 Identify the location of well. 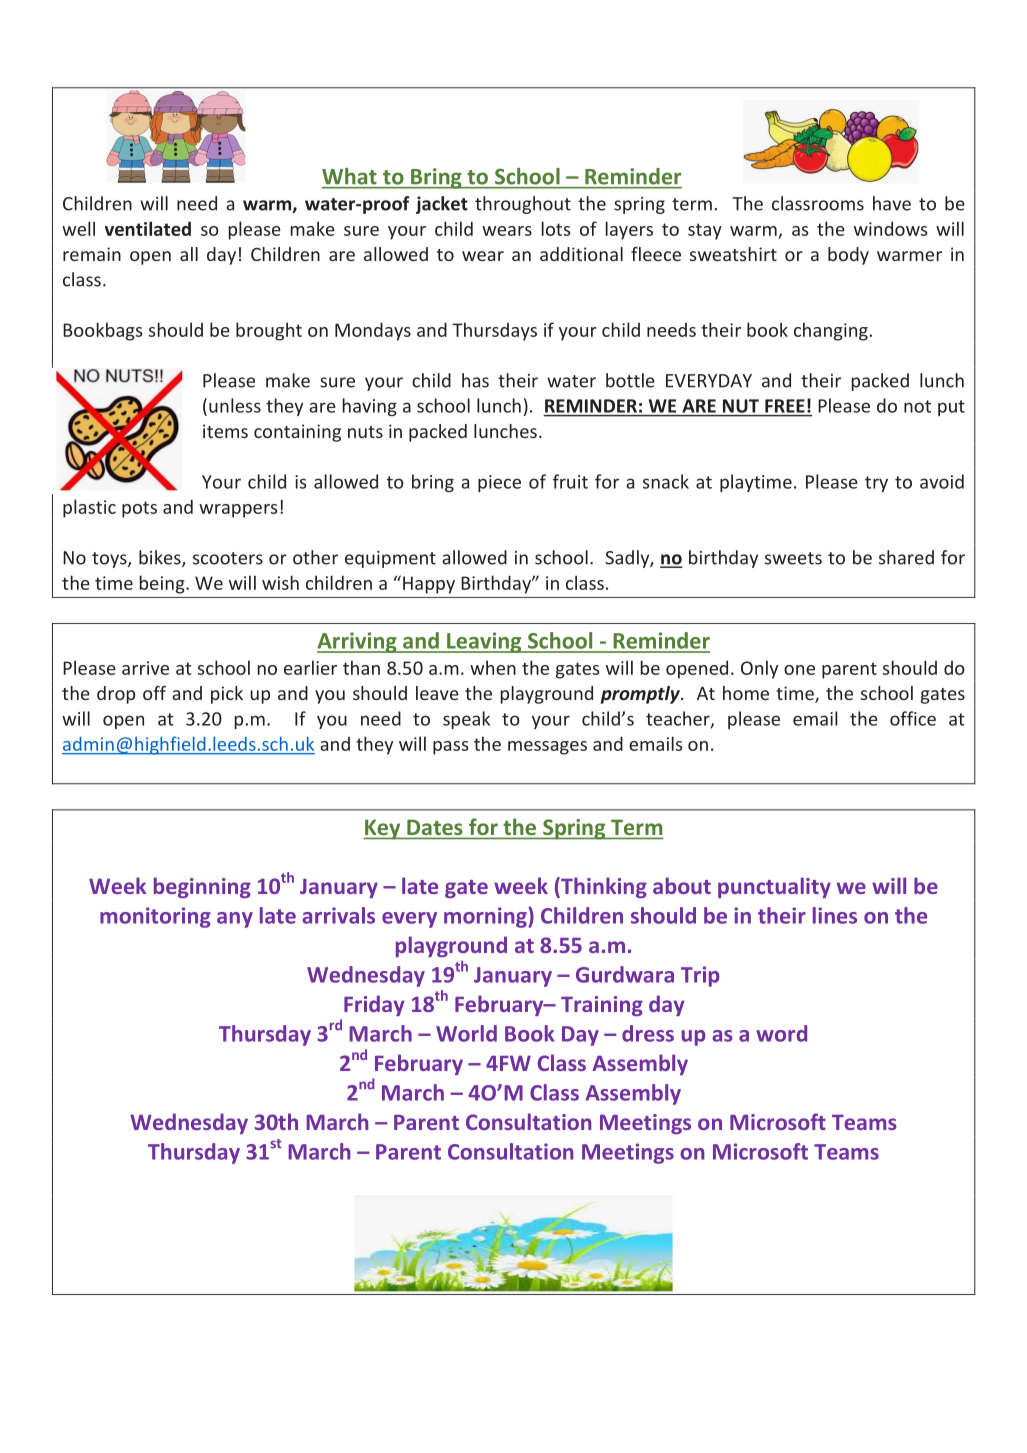
(78, 228).
